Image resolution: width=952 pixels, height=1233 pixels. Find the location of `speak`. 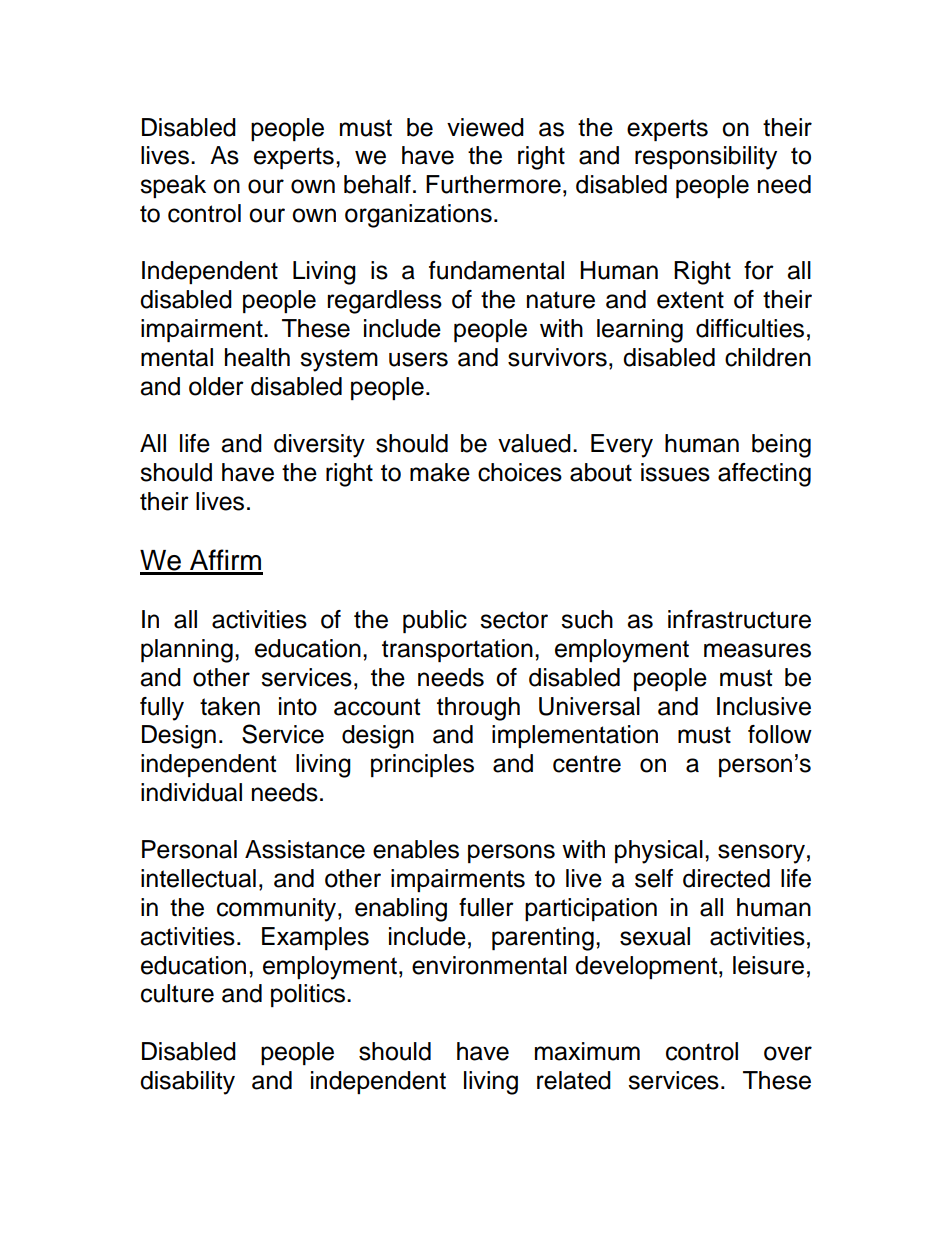

speak is located at coordinates (173, 186).
